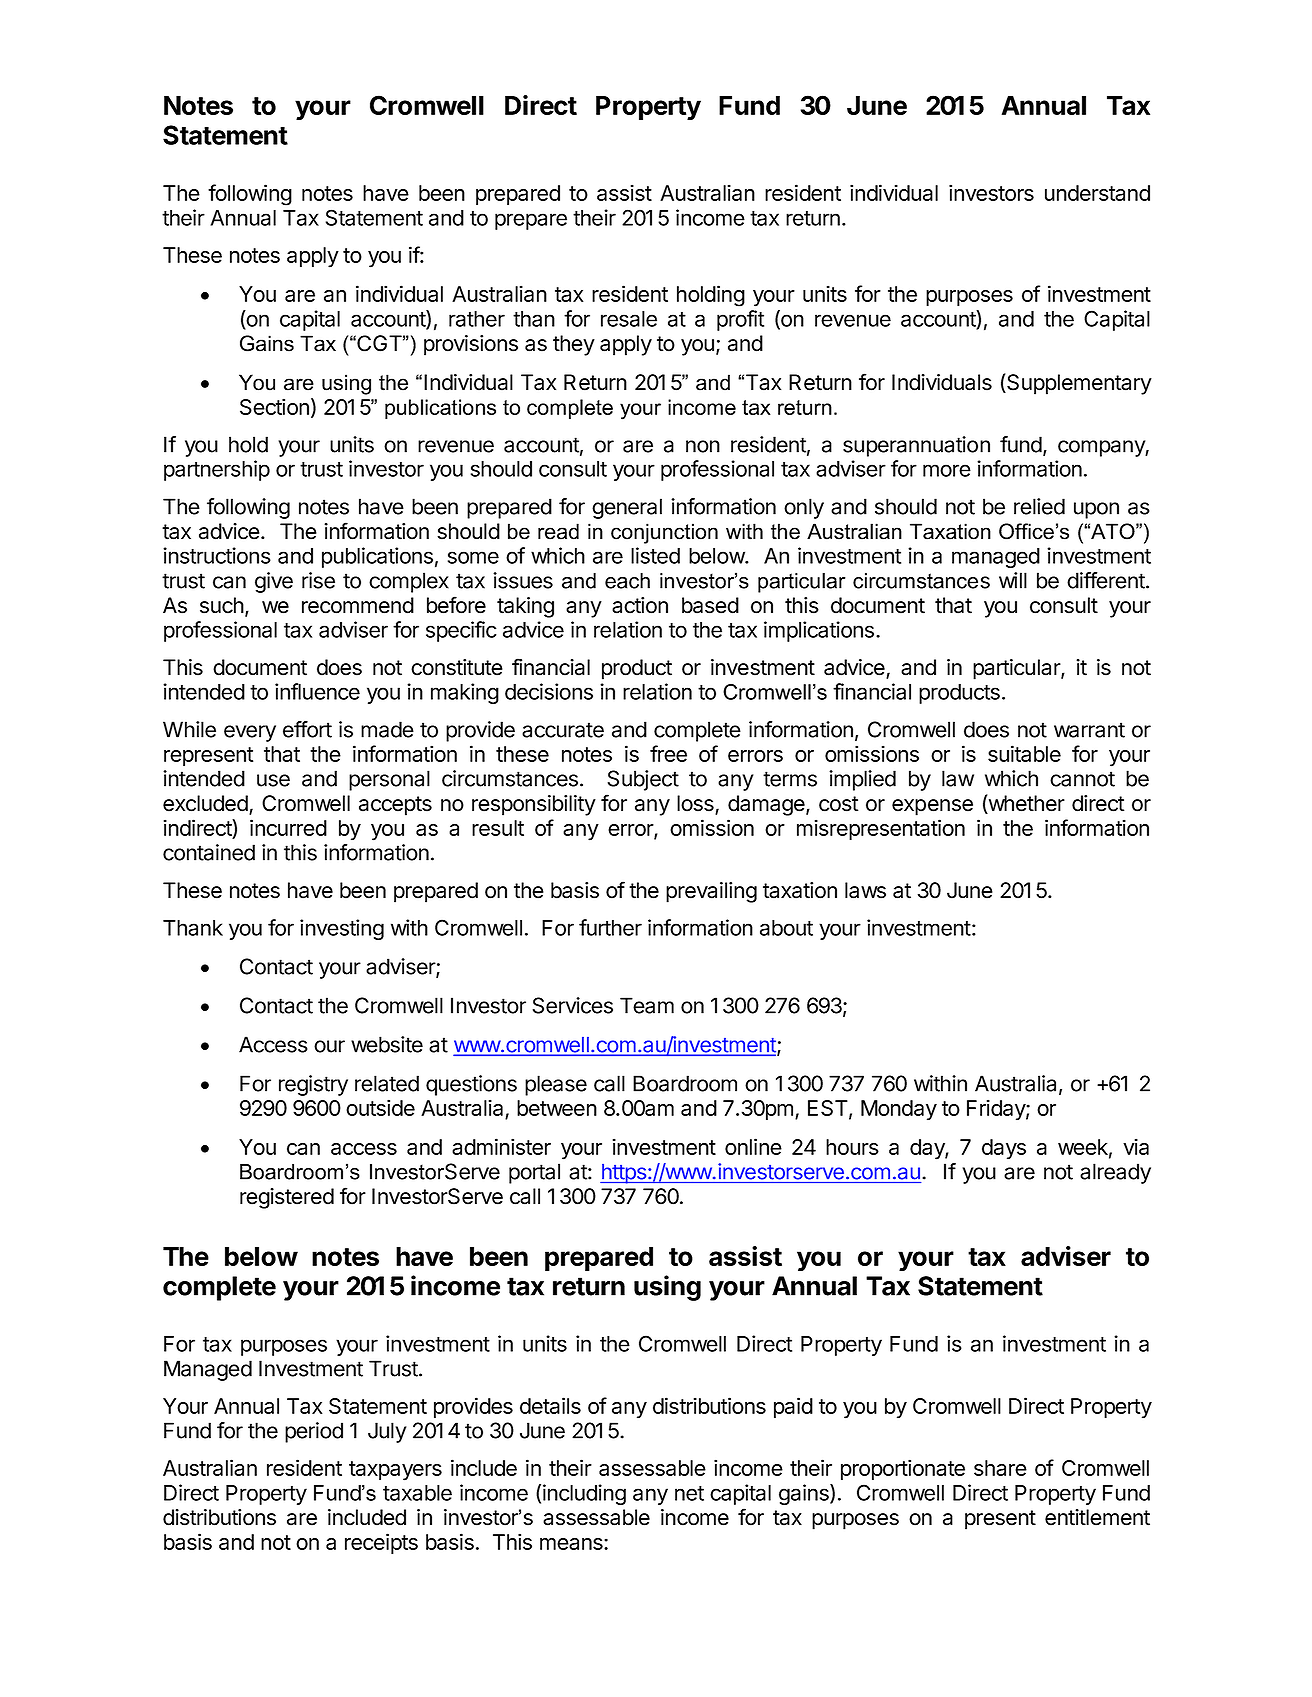  I want to click on resale, so click(629, 319).
